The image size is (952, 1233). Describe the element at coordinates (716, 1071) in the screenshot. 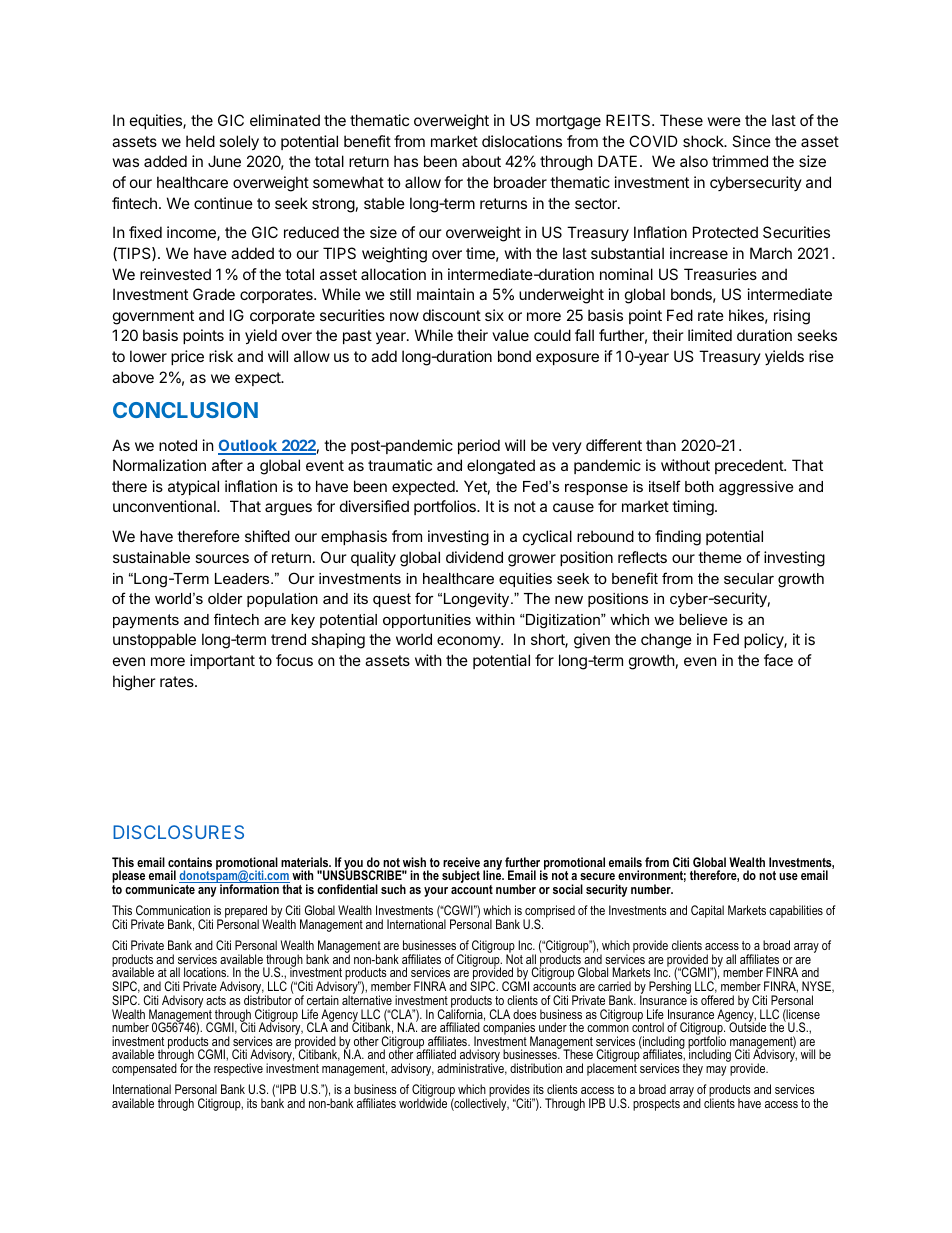

I see `may` at that location.
